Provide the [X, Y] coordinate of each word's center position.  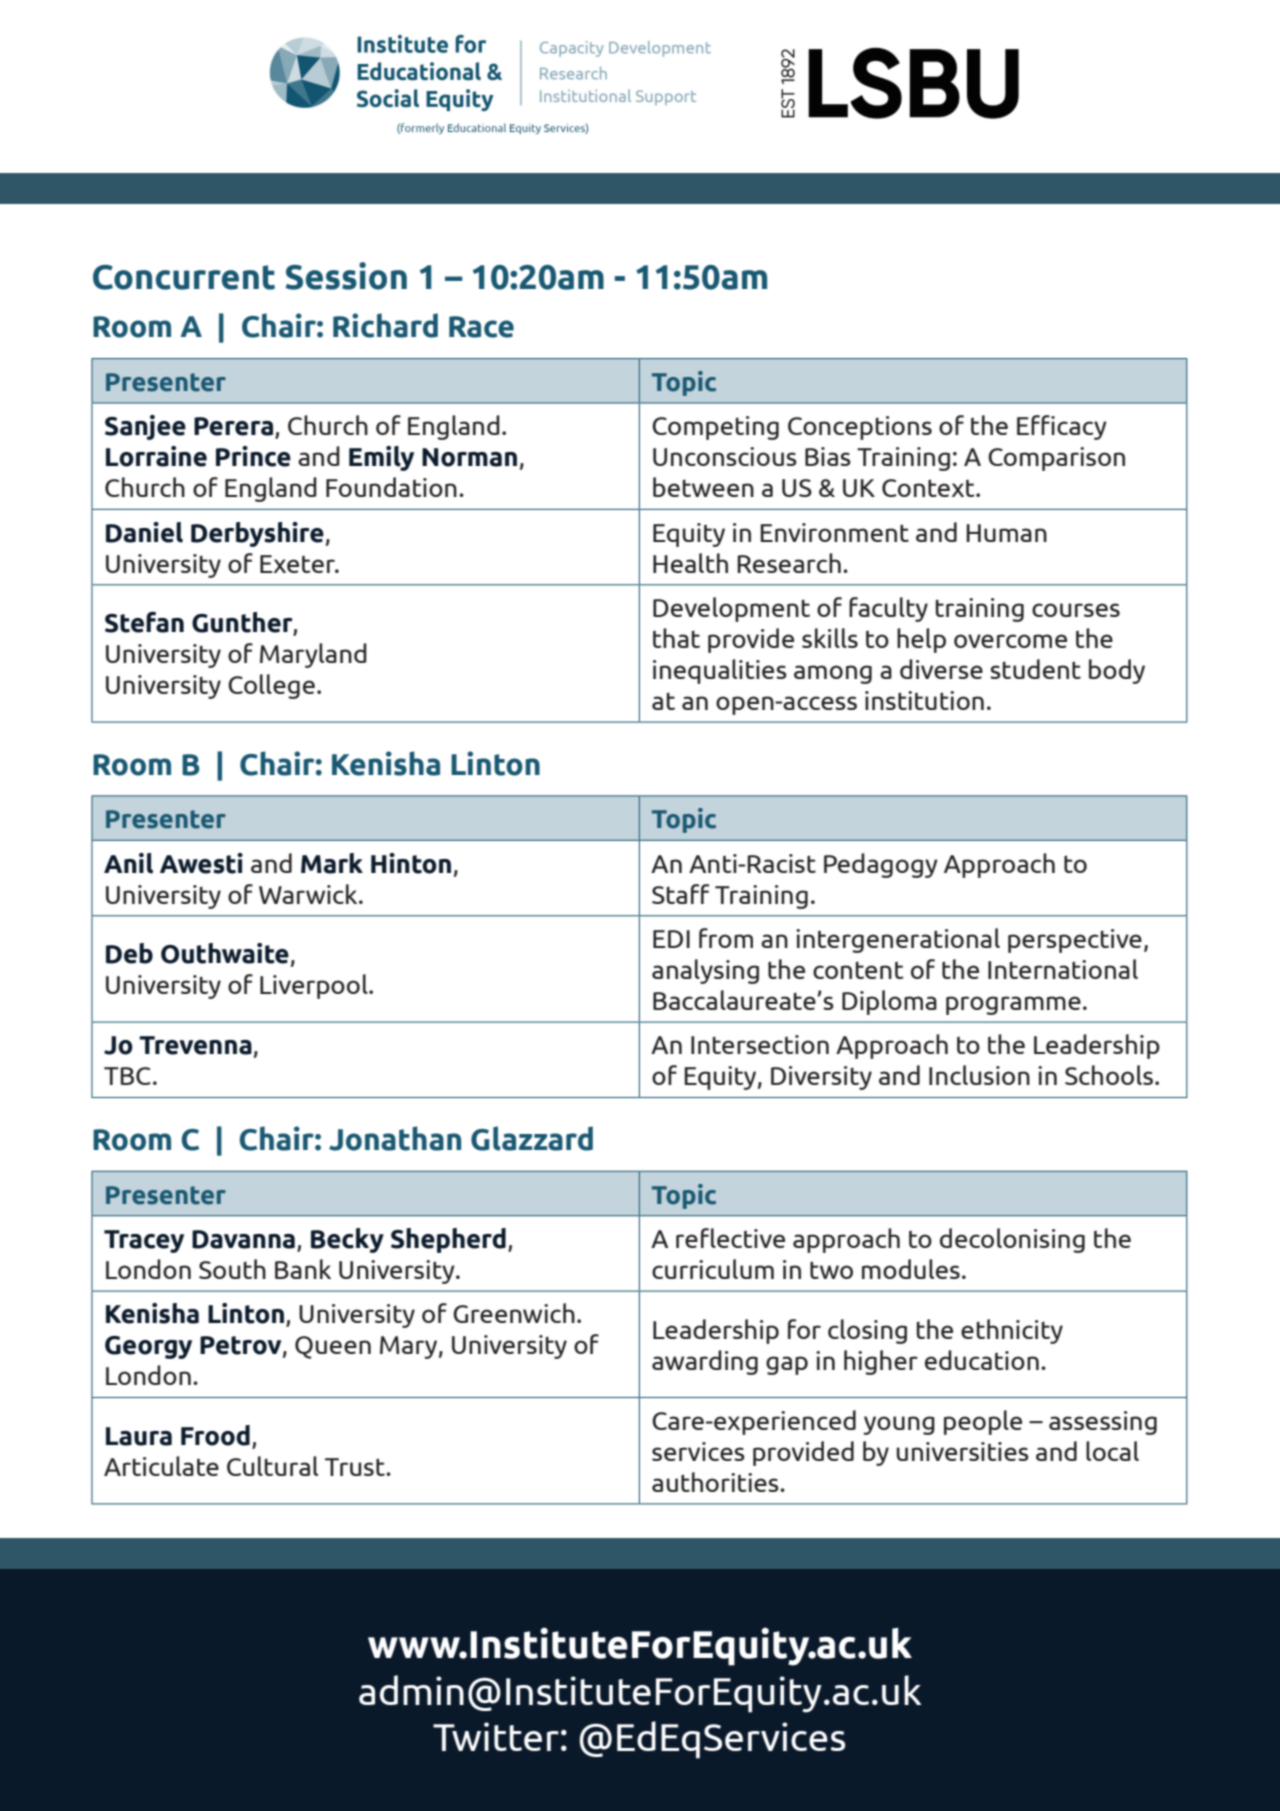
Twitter [496, 1736]
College [271, 686]
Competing [715, 428]
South [232, 1269]
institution [924, 700]
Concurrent [184, 277]
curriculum [713, 1269]
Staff [680, 894]
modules [911, 1269]
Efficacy [1062, 427]
